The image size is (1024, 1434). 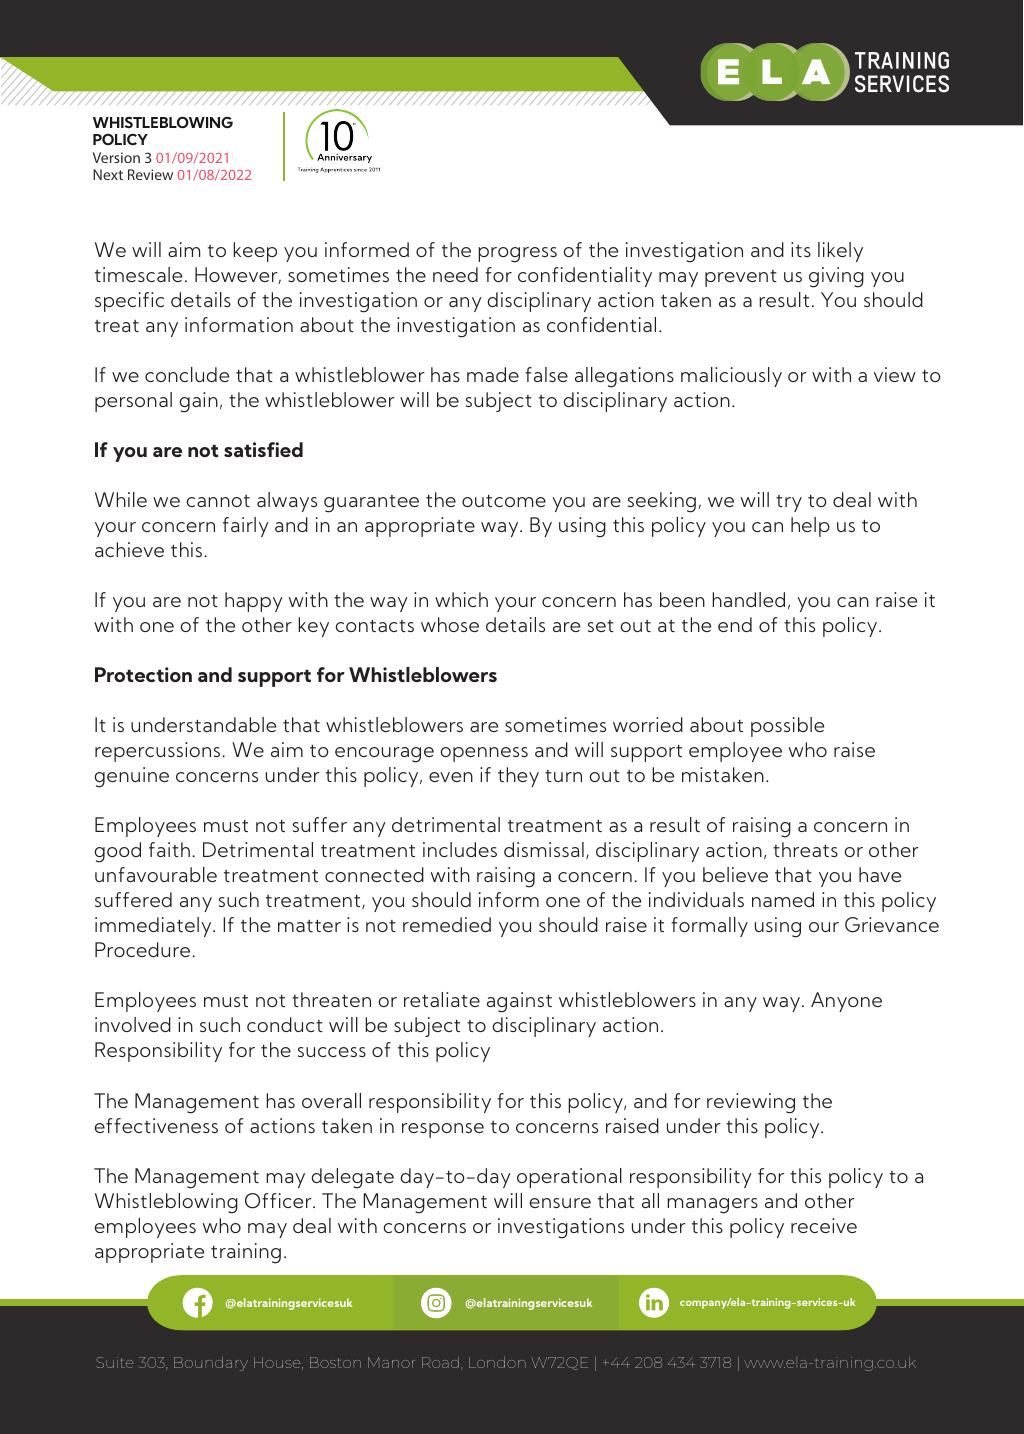 I want to click on keep, so click(x=255, y=252).
